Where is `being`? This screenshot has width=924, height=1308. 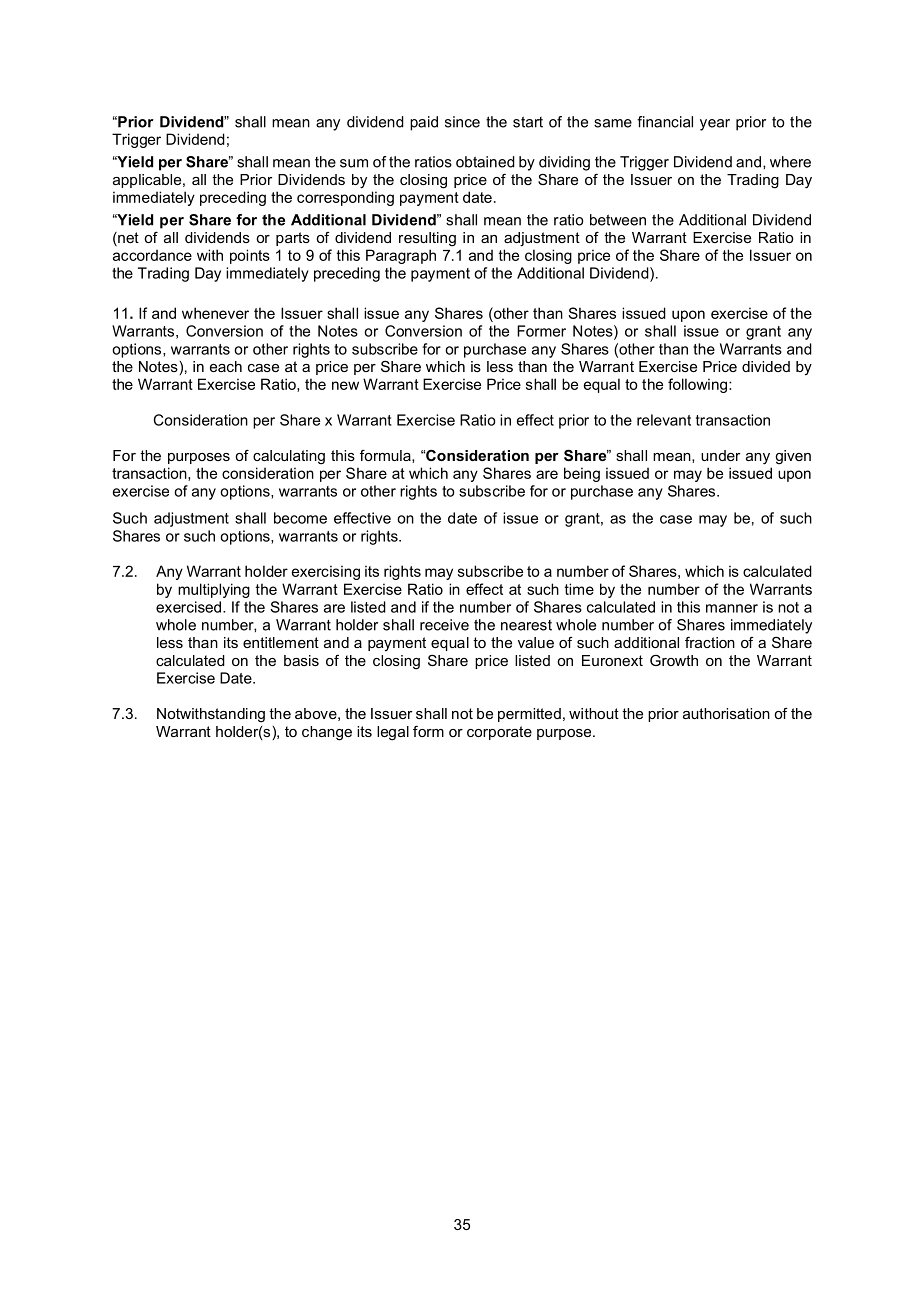 being is located at coordinates (582, 474).
